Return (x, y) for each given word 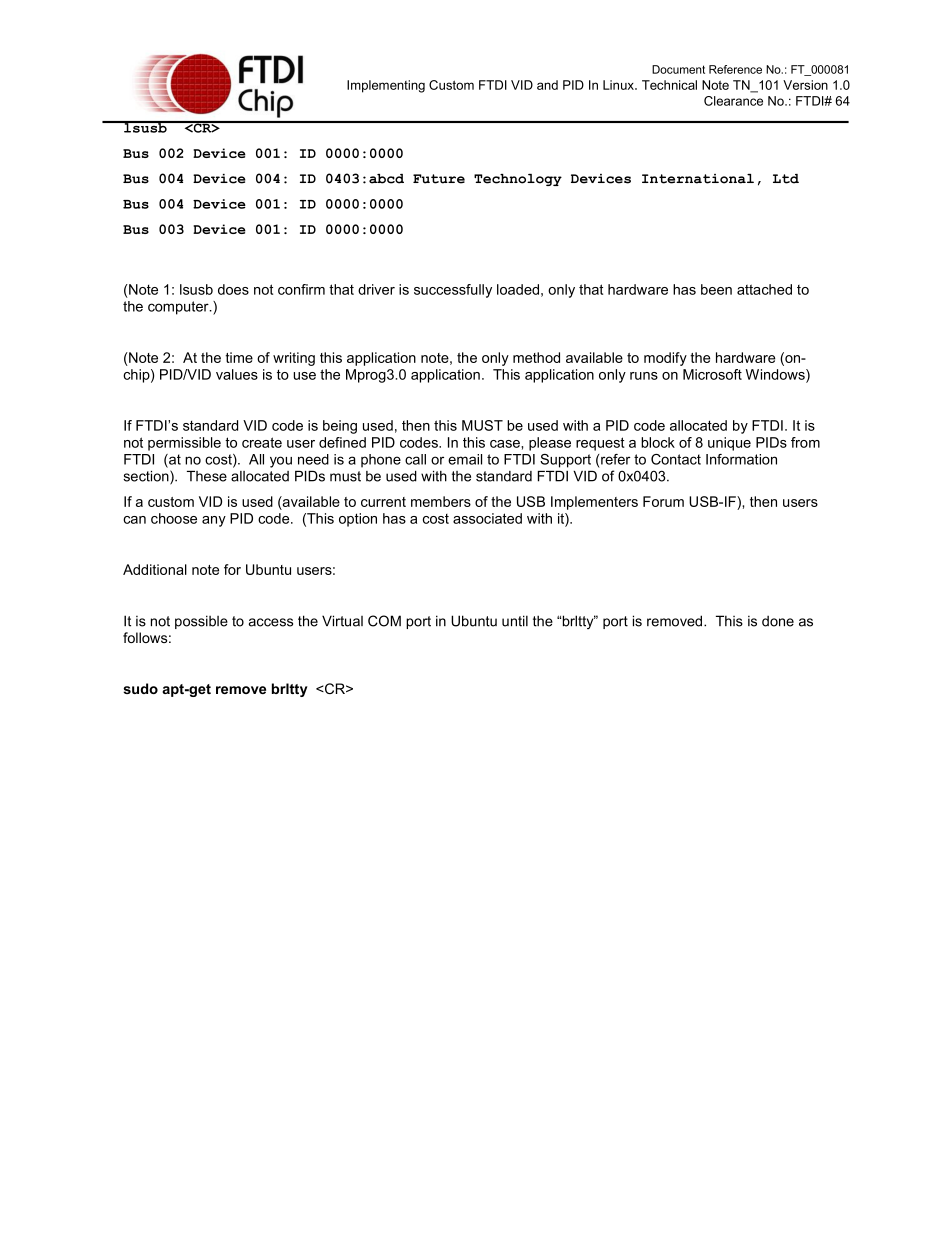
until (515, 621)
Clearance (733, 101)
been (716, 289)
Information (741, 459)
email (465, 459)
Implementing (386, 86)
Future (439, 179)
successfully (453, 291)
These (207, 476)
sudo (140, 688)
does (233, 289)
